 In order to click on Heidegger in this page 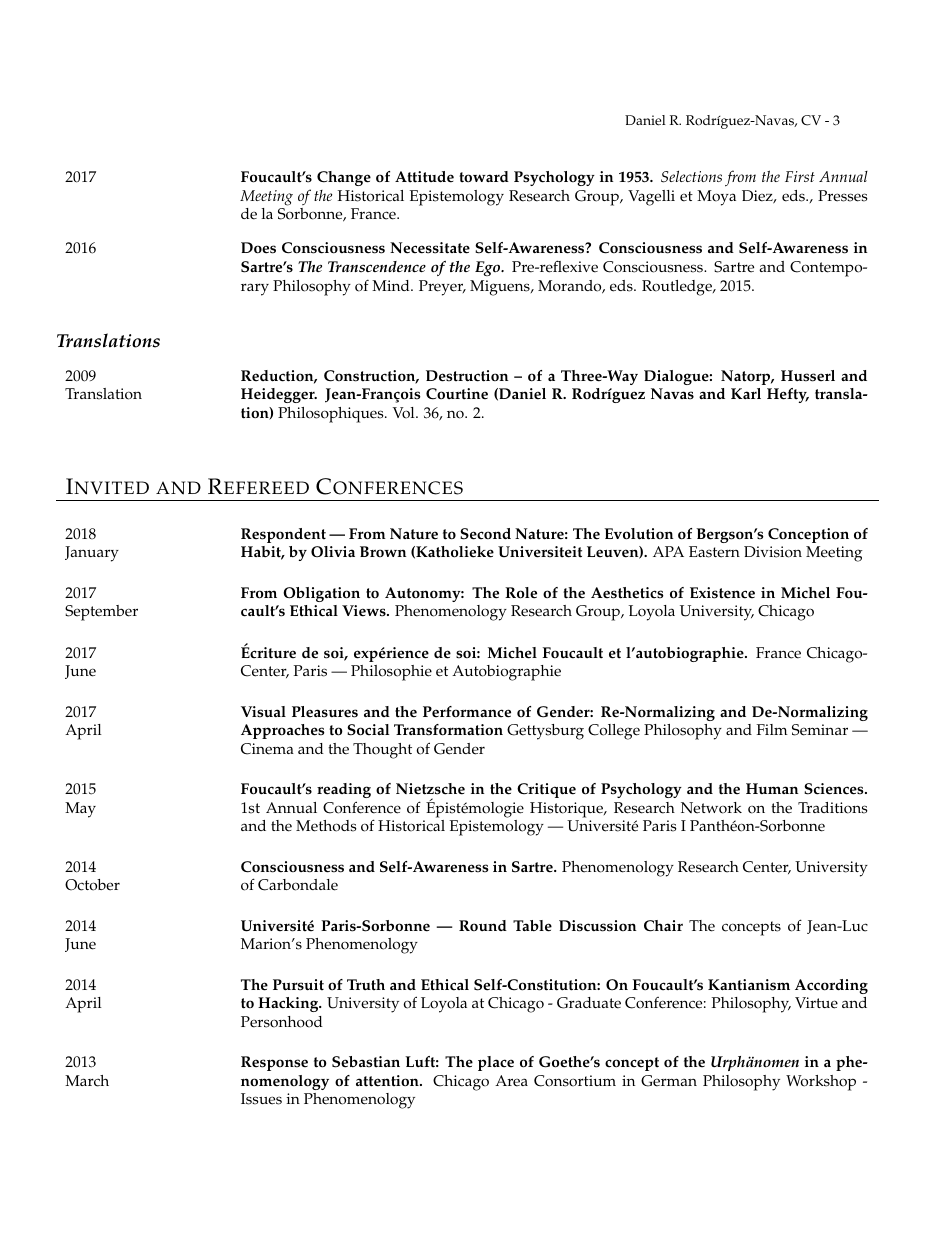, I will do `click(279, 395)`.
